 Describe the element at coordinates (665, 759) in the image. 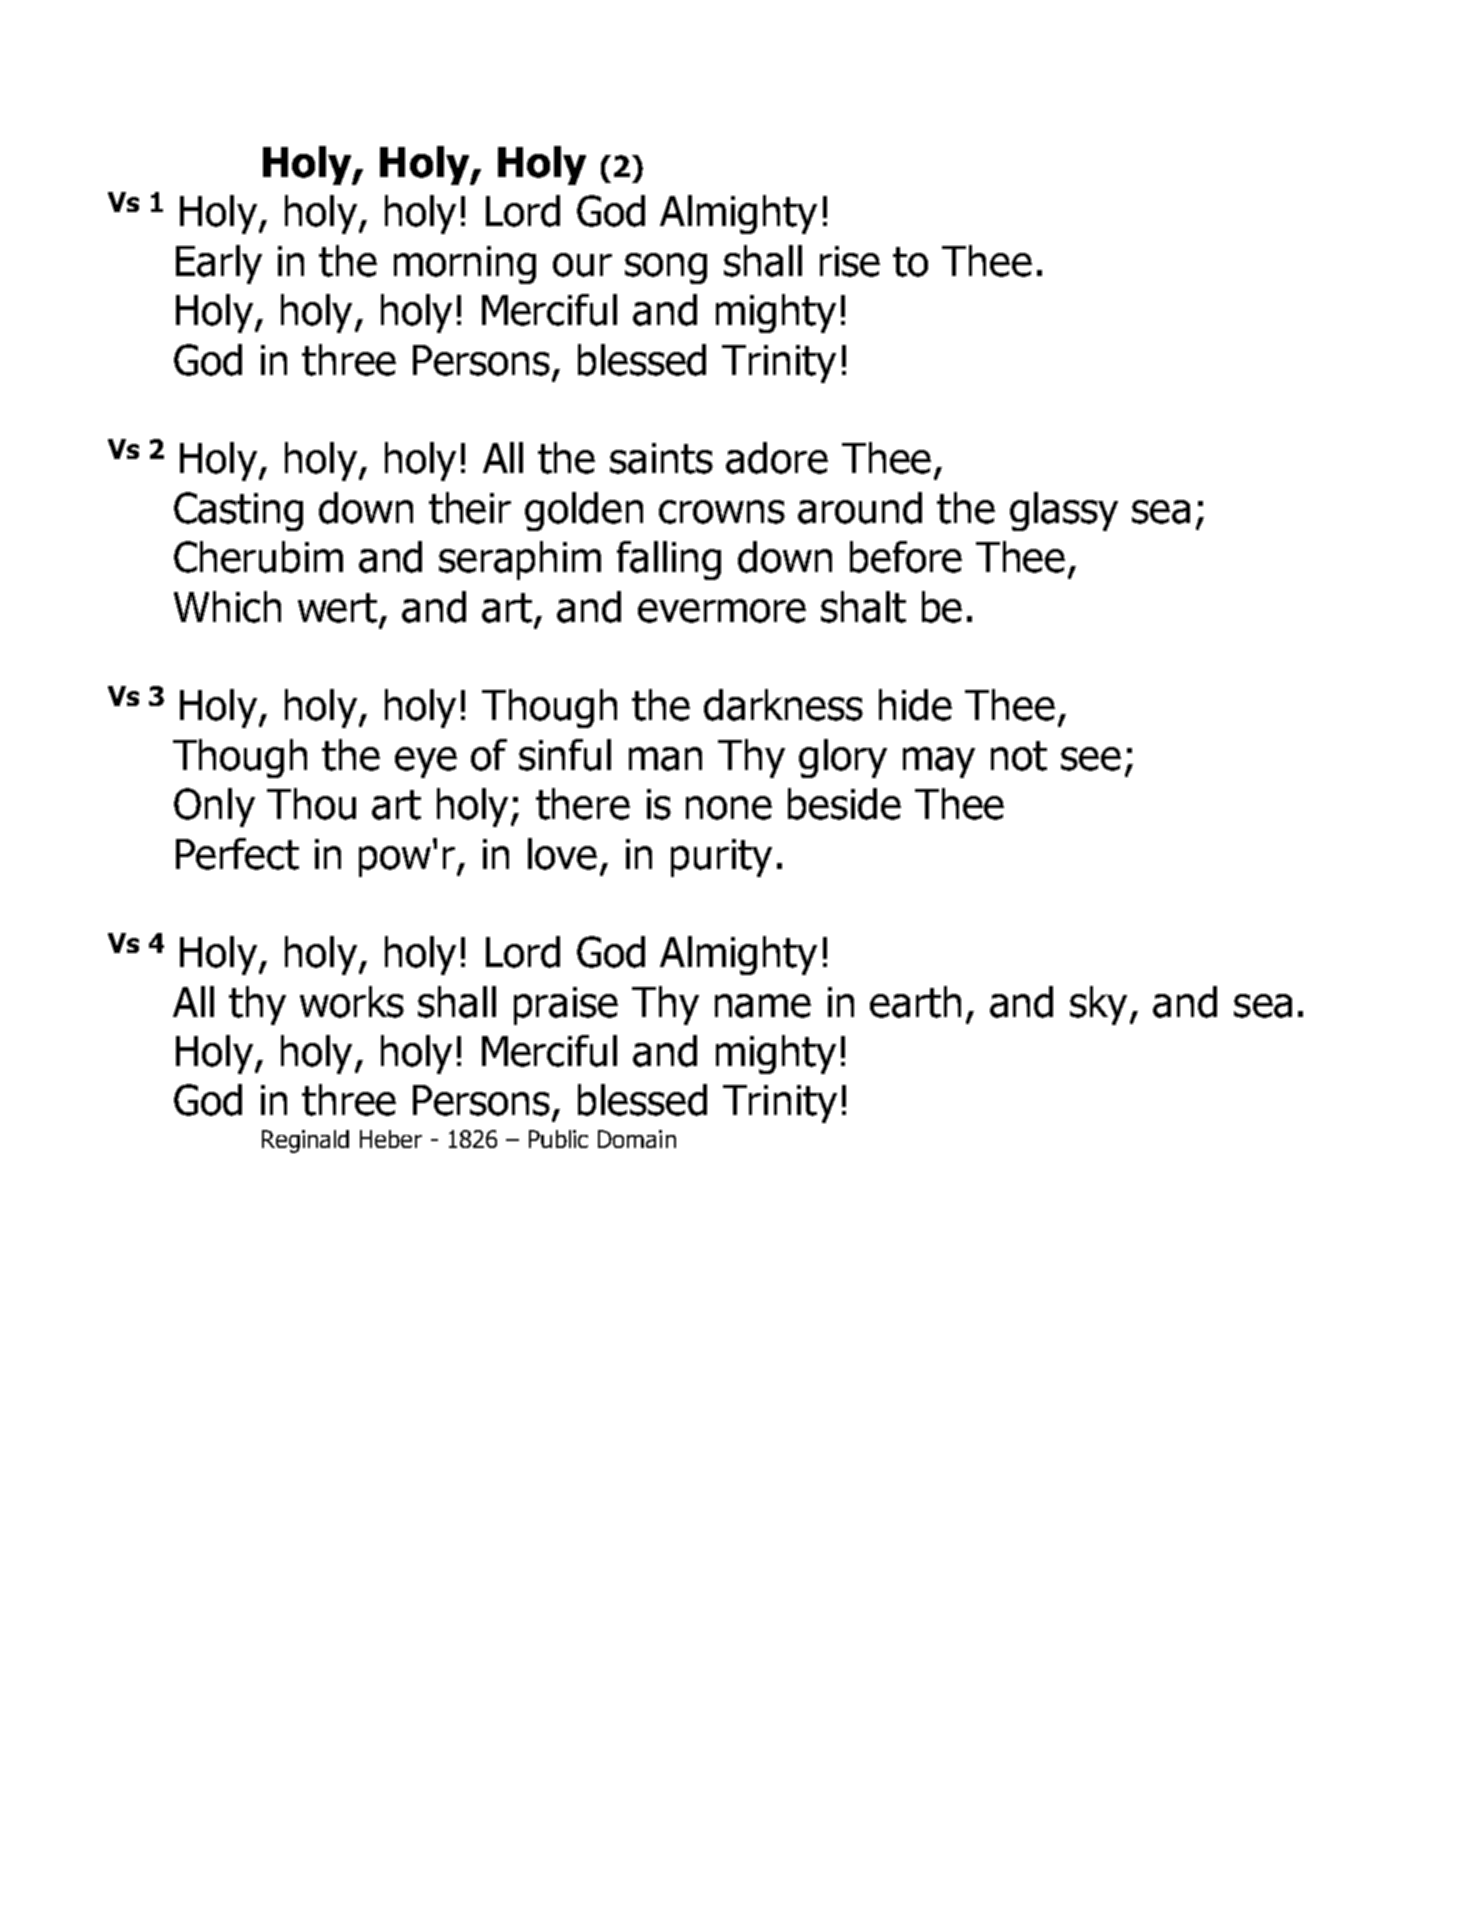

I see `man` at that location.
